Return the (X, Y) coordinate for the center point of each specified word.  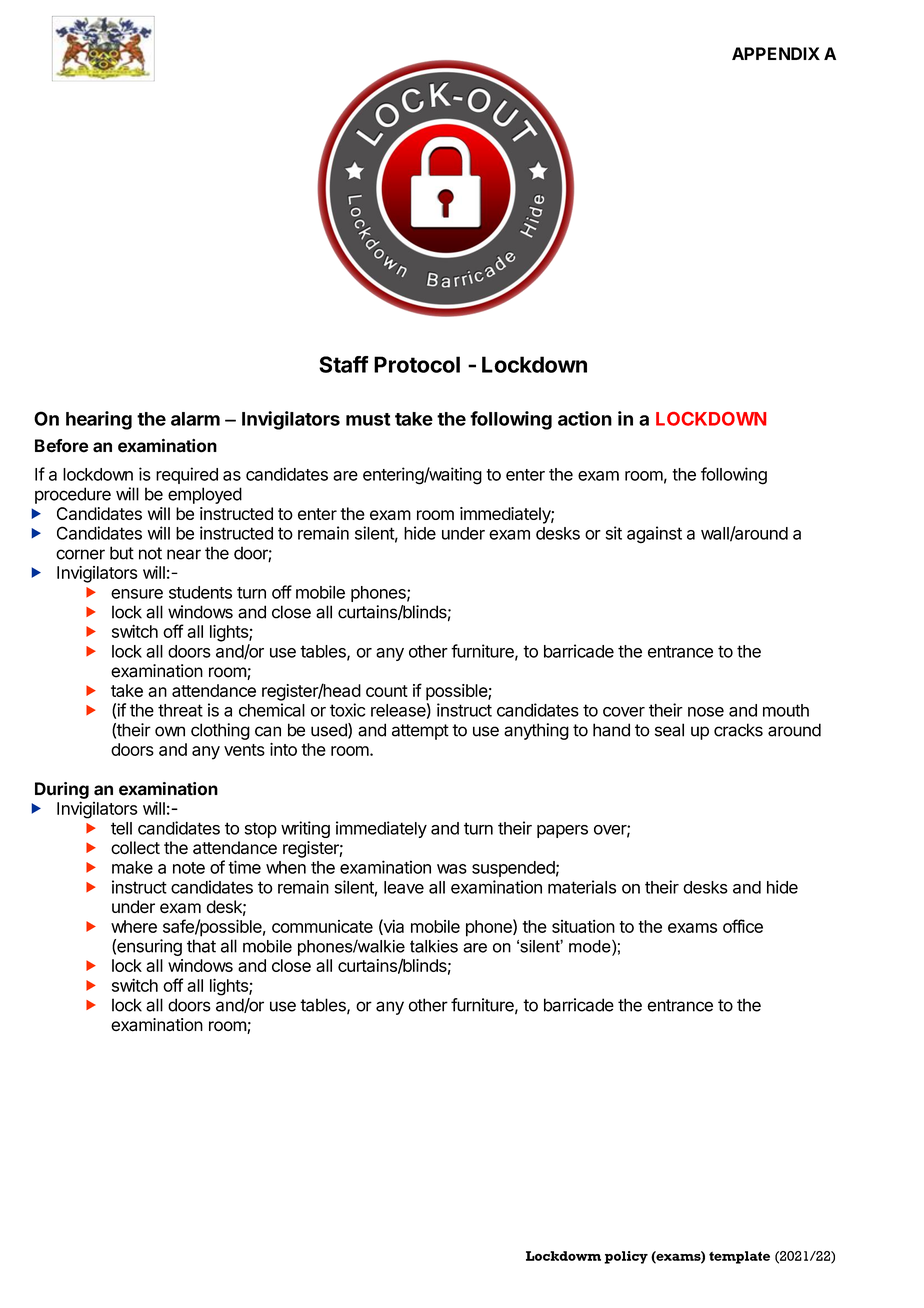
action (585, 418)
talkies (434, 946)
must (368, 419)
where (134, 926)
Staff (344, 364)
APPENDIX (776, 53)
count (387, 691)
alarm (195, 419)
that (201, 946)
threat (180, 710)
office (743, 926)
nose (706, 712)
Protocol (417, 364)
